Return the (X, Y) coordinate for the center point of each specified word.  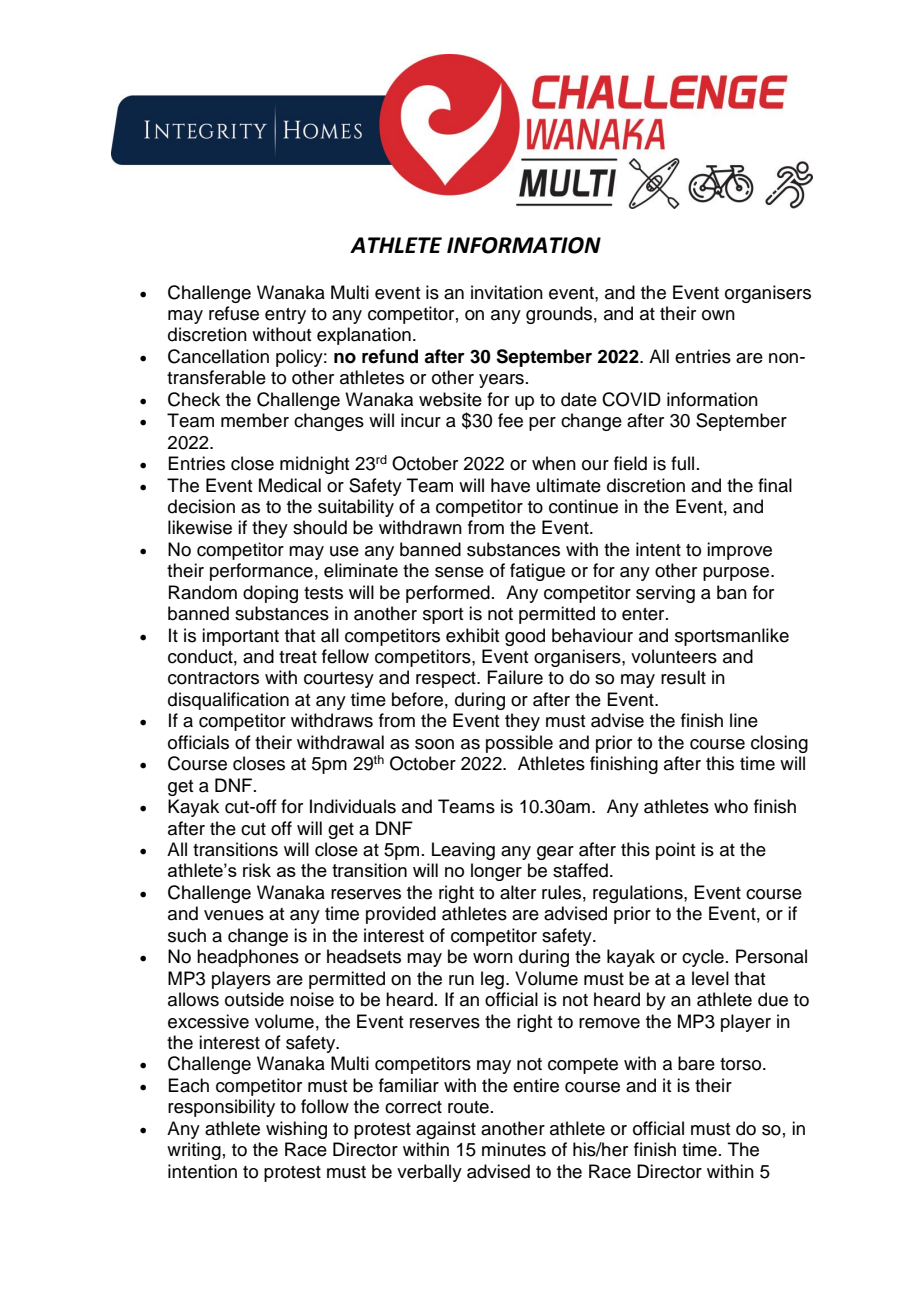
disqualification (228, 701)
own (718, 315)
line (744, 720)
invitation (507, 292)
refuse (234, 313)
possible (519, 744)
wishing (296, 1130)
